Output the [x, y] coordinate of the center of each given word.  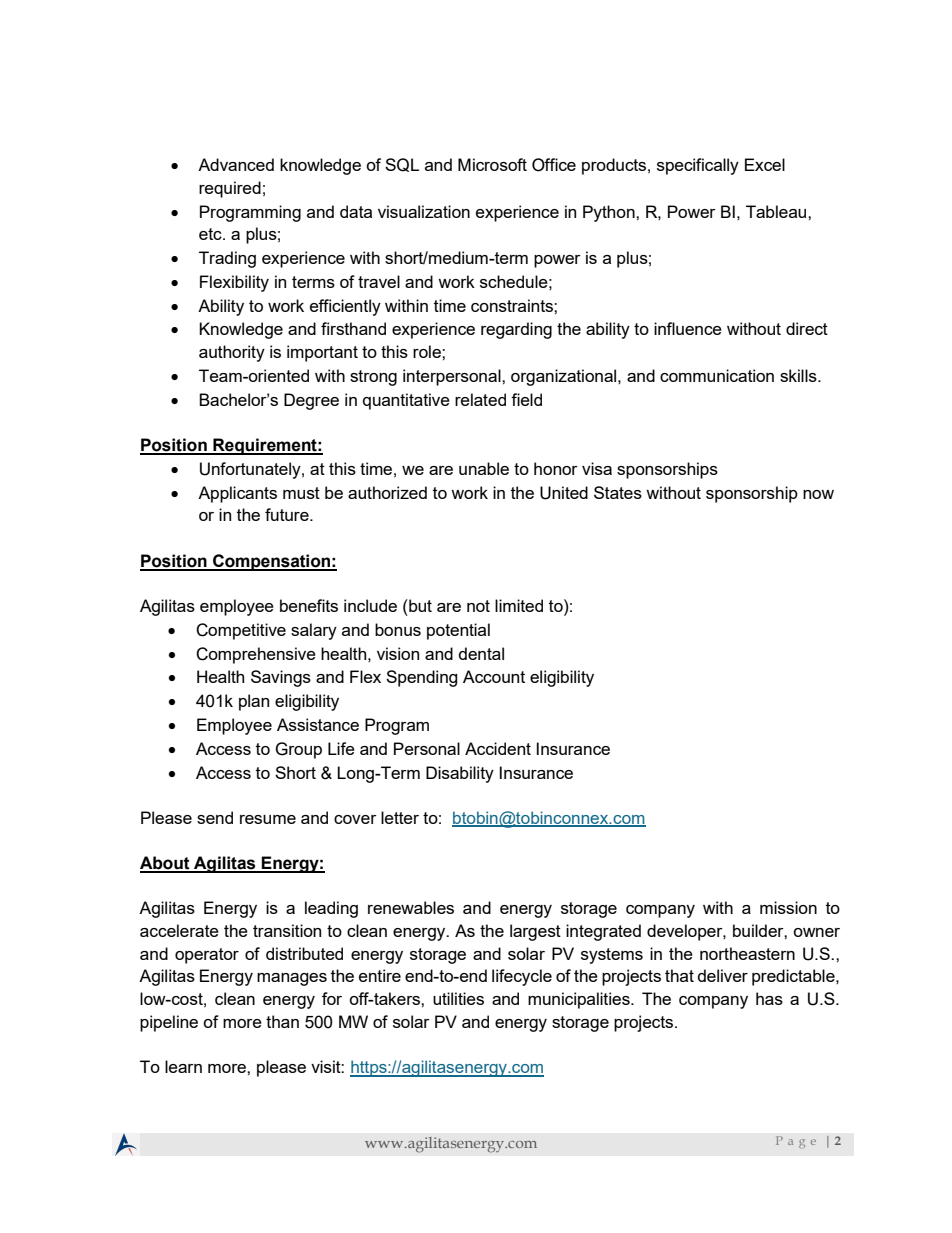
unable [484, 468]
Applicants [237, 494]
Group [298, 750]
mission [788, 907]
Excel [765, 164]
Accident [498, 748]
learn [183, 1066]
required [230, 189]
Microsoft [492, 164]
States [618, 492]
